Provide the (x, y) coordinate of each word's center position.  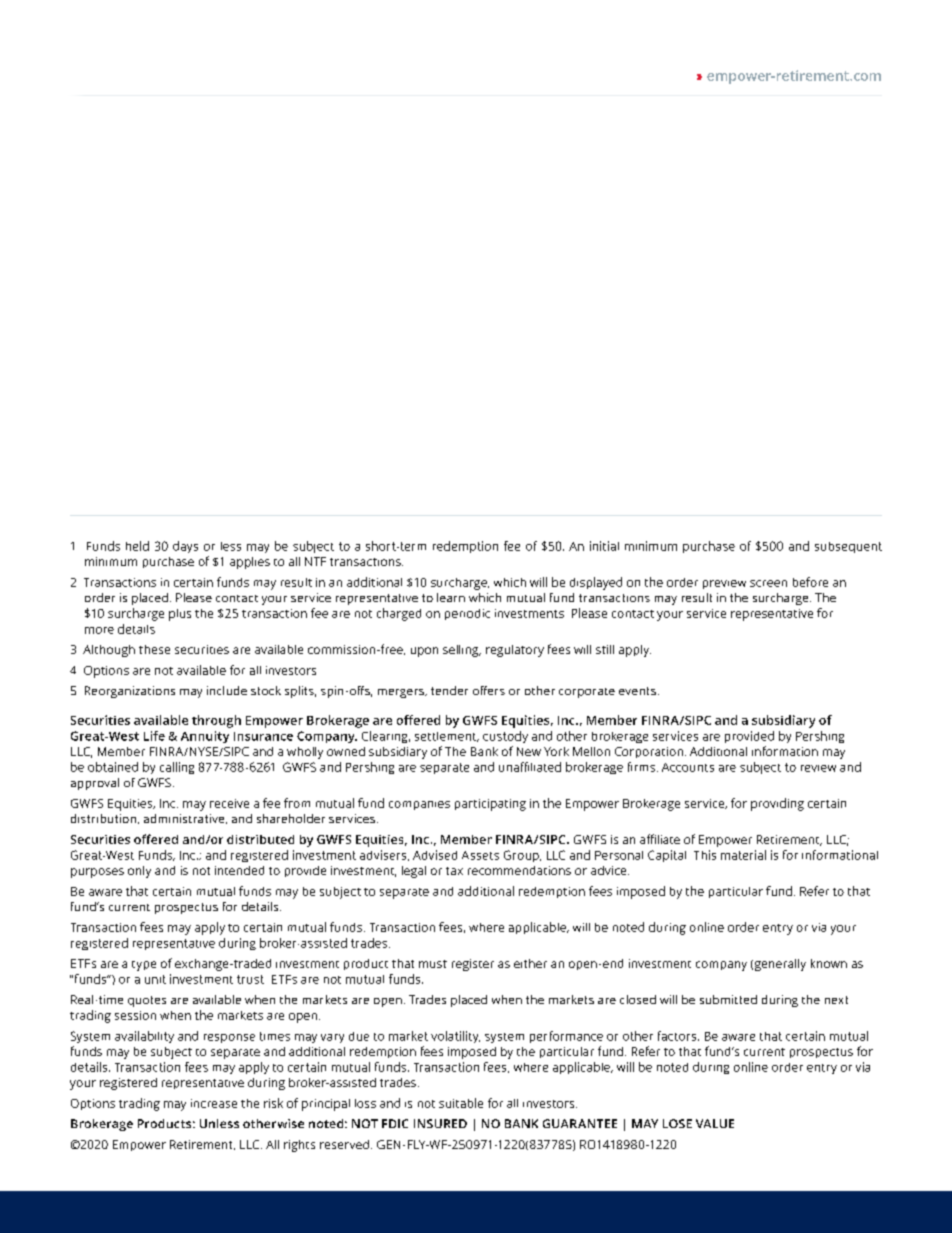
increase (214, 1103)
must (433, 964)
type (144, 966)
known (829, 963)
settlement (447, 737)
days (185, 547)
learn (451, 597)
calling (177, 768)
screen (768, 583)
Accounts (688, 767)
